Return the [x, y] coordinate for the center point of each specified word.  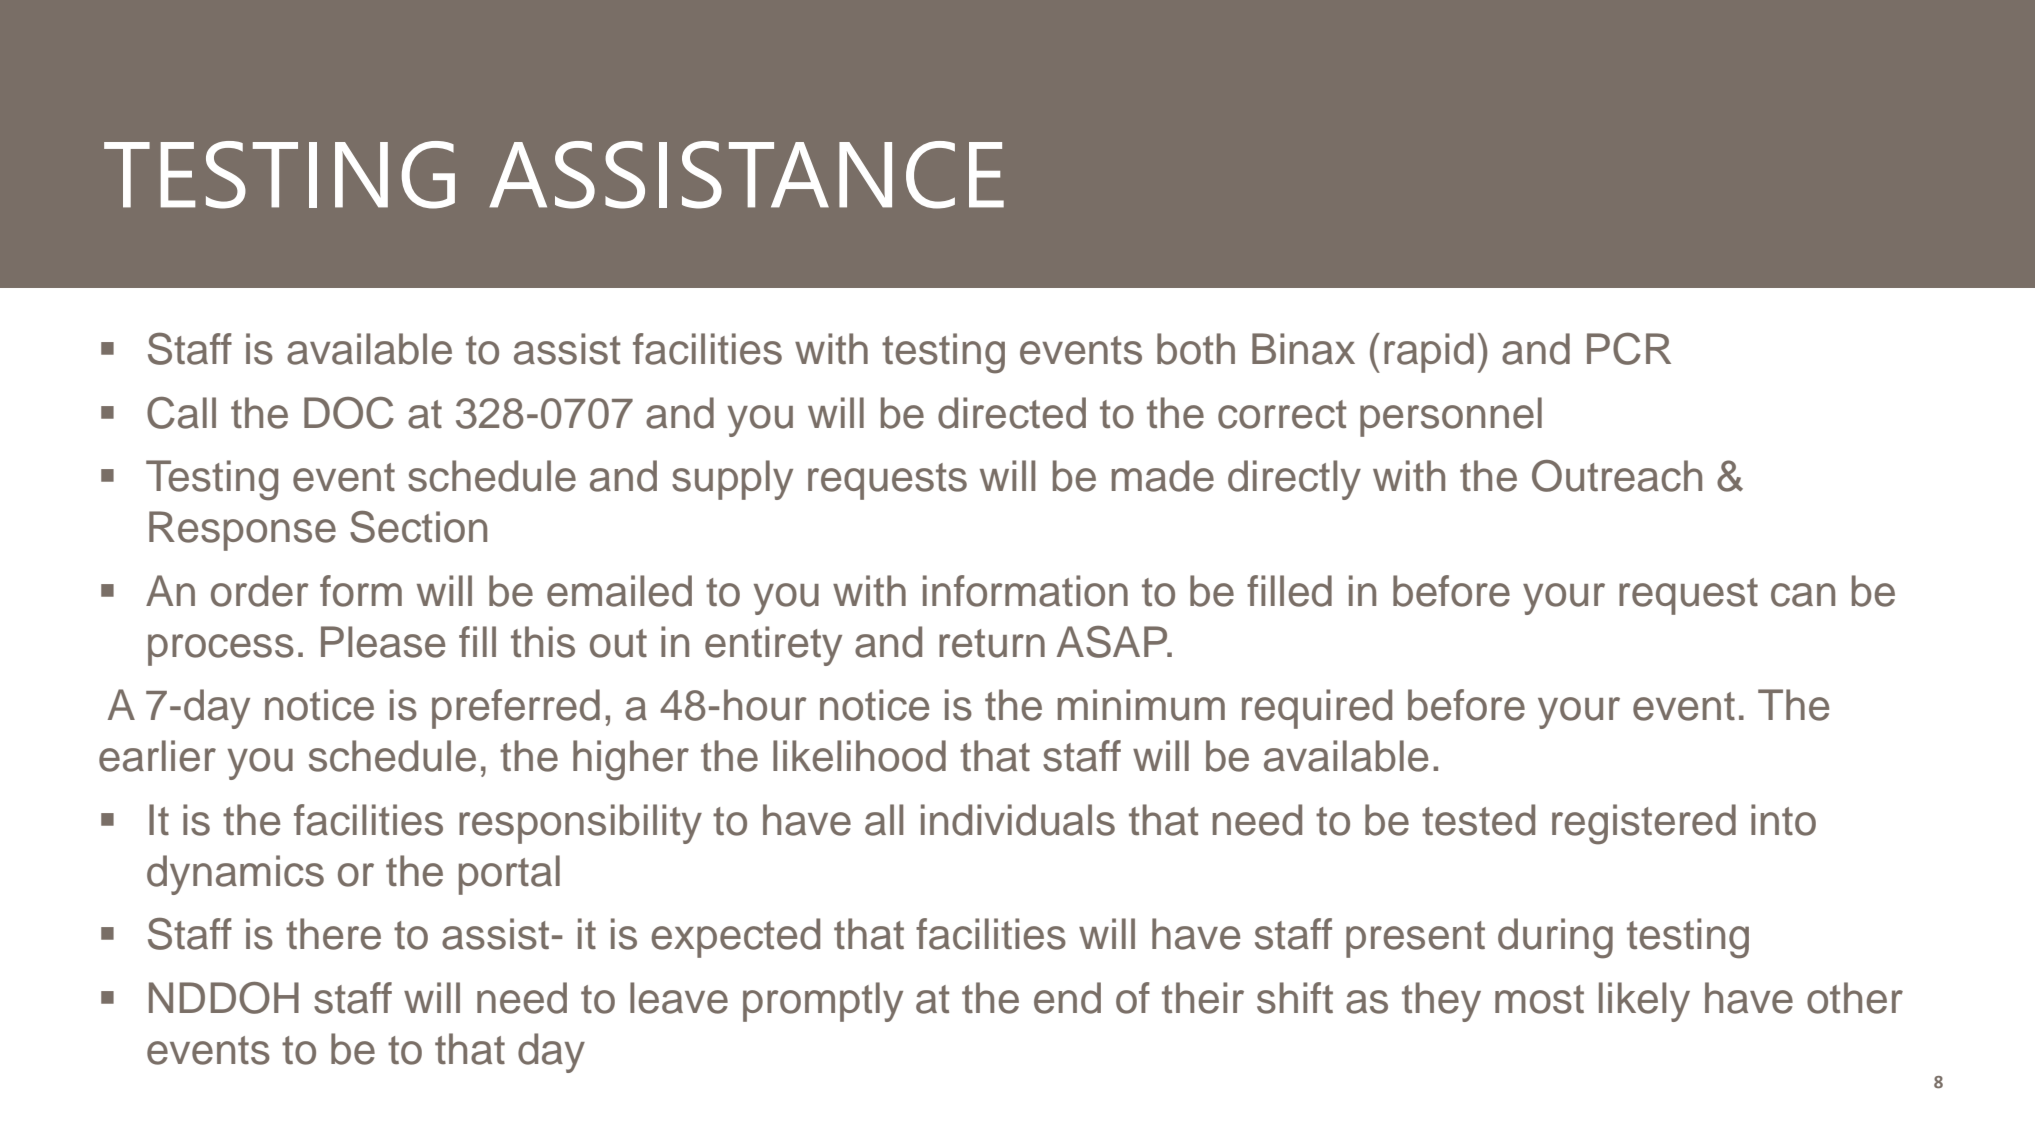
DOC [349, 413]
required [1317, 709]
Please [383, 642]
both [1196, 349]
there [333, 934]
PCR [1629, 348]
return [992, 643]
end [1067, 998]
